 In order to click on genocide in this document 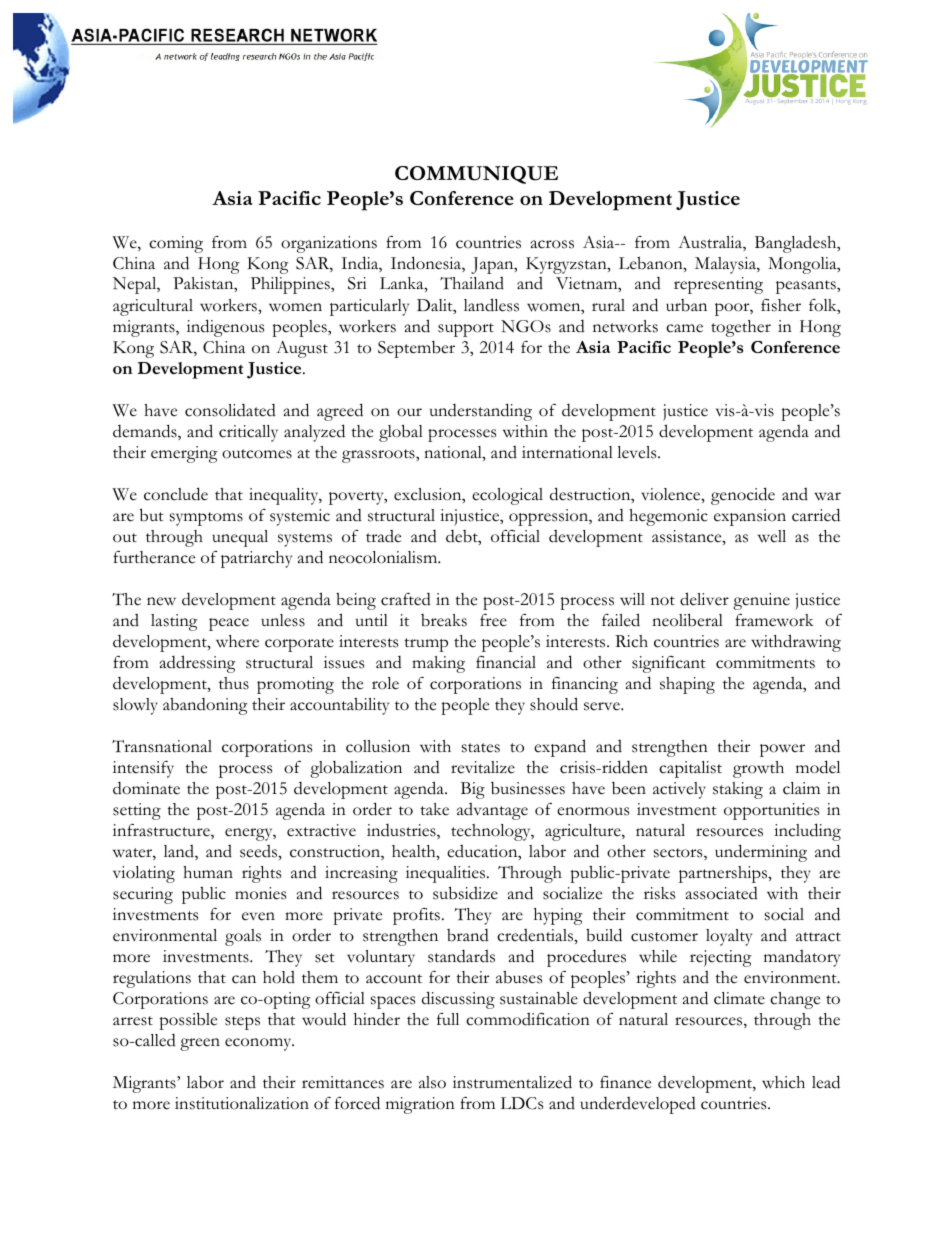, I will do `click(743, 496)`.
